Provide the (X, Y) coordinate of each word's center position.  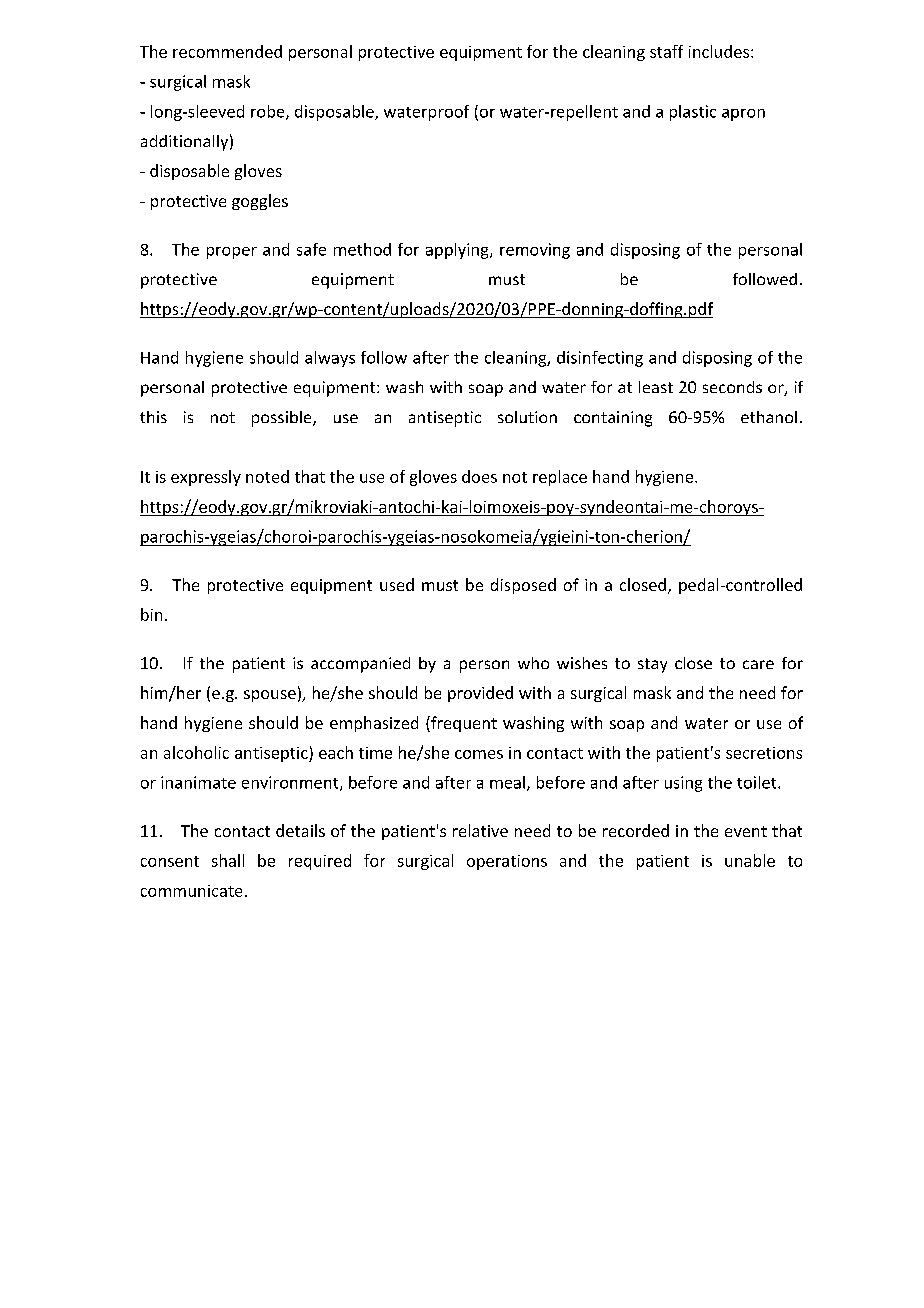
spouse (270, 696)
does (479, 476)
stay (652, 665)
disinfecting (600, 359)
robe (269, 112)
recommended (227, 51)
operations (507, 862)
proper (232, 253)
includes (719, 51)
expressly (206, 478)
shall (228, 860)
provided (480, 694)
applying (458, 251)
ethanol (769, 417)
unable (750, 860)
